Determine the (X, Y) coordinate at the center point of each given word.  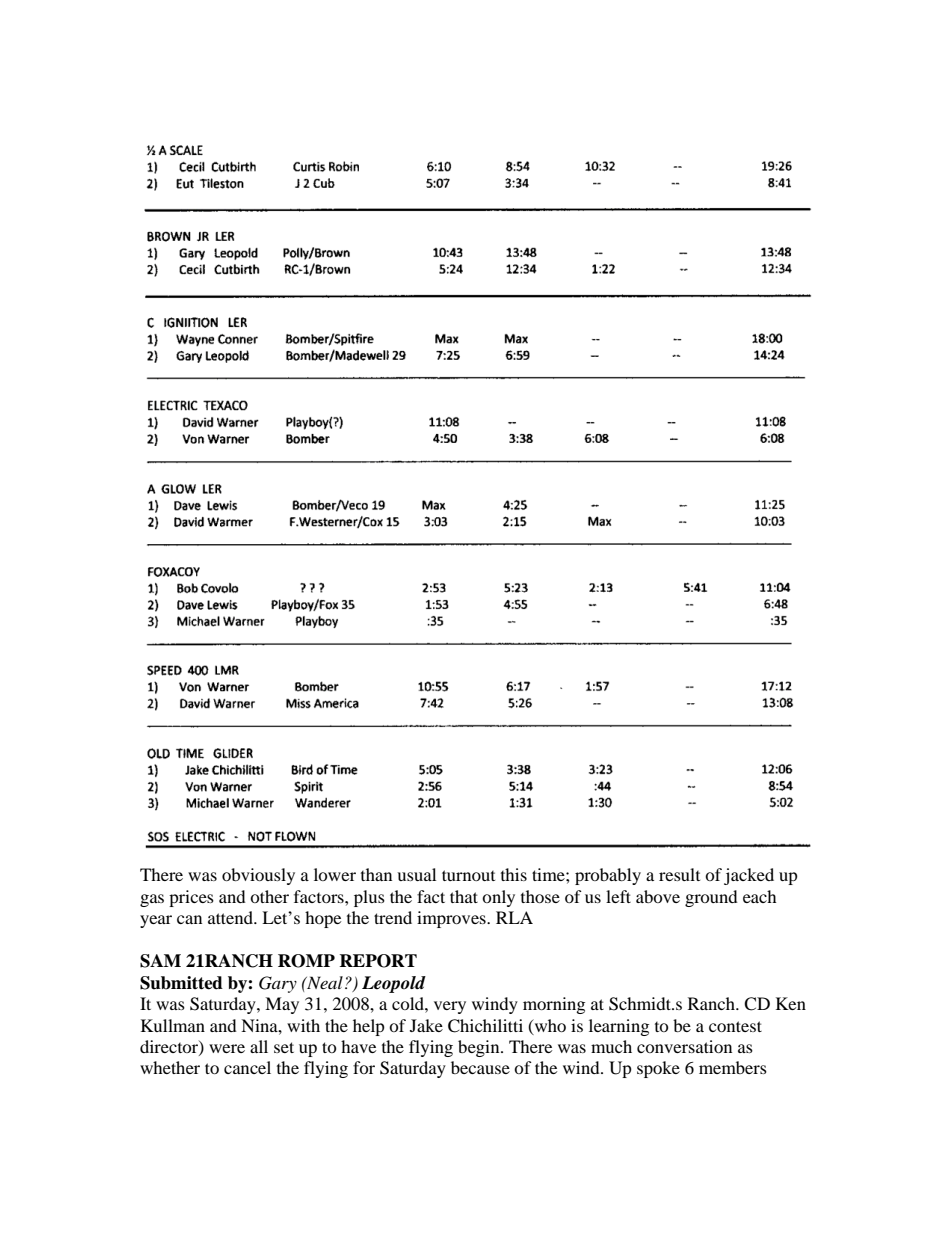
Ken (791, 1003)
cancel (247, 1067)
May (282, 1005)
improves (452, 919)
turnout (468, 875)
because (480, 1067)
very (450, 1007)
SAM (160, 961)
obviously (258, 876)
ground (711, 898)
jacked (749, 876)
